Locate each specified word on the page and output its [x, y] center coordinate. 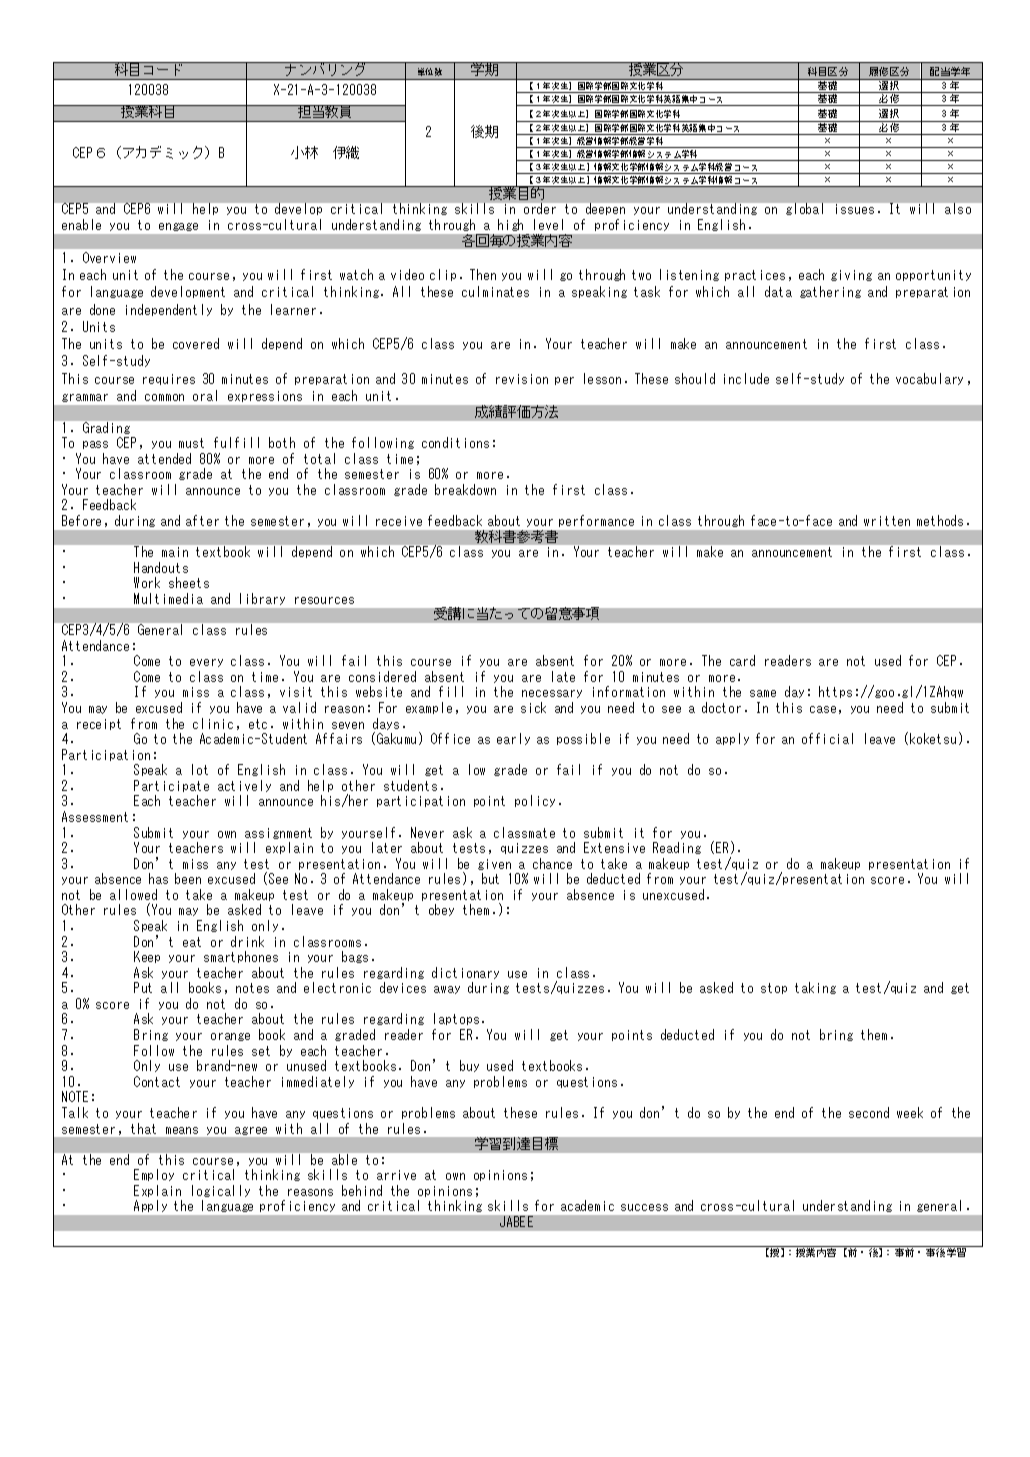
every [206, 663]
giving [851, 275]
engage [178, 227]
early [513, 739]
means [182, 1130]
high [513, 227]
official [827, 738]
